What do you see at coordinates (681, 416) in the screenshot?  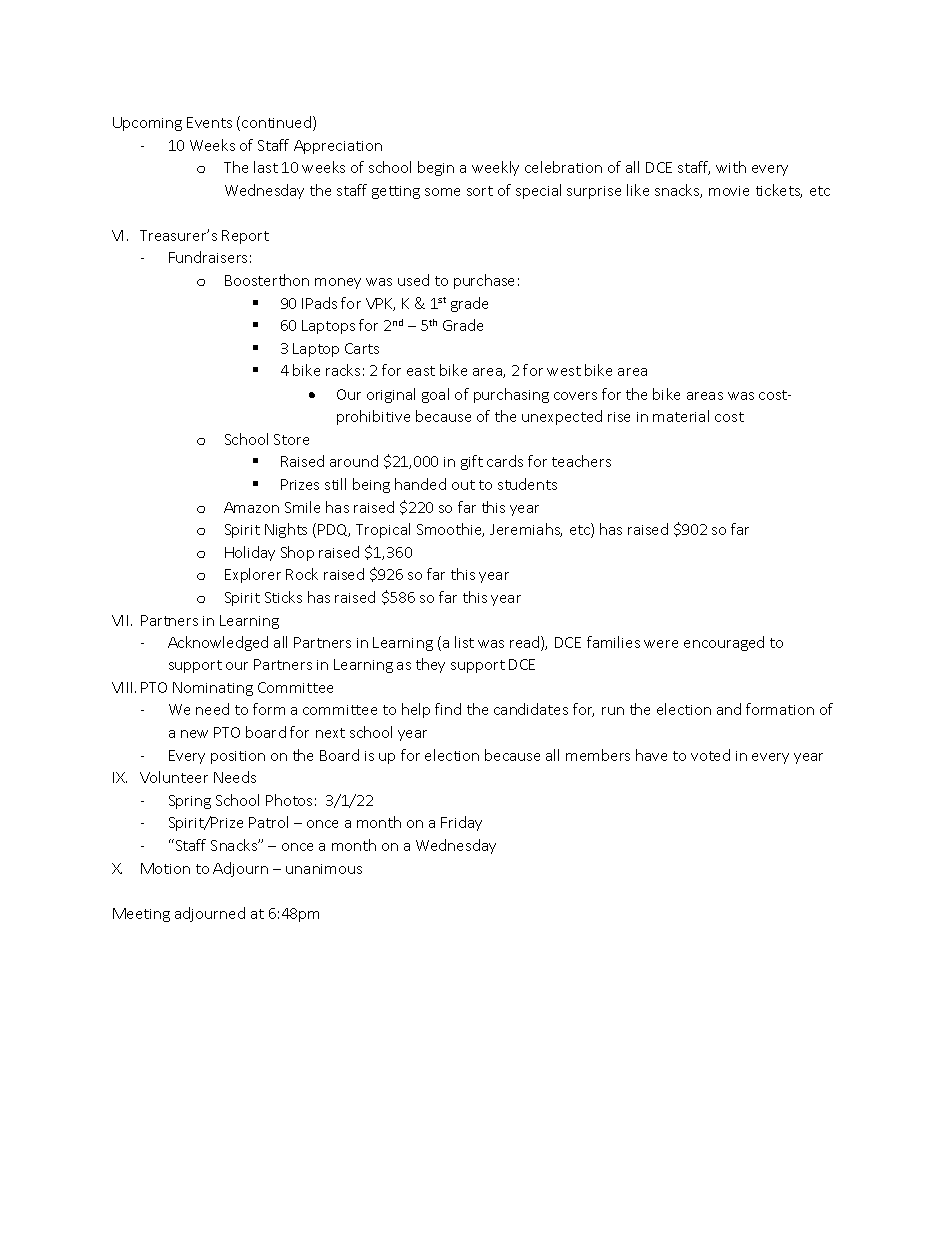 I see `material` at bounding box center [681, 416].
